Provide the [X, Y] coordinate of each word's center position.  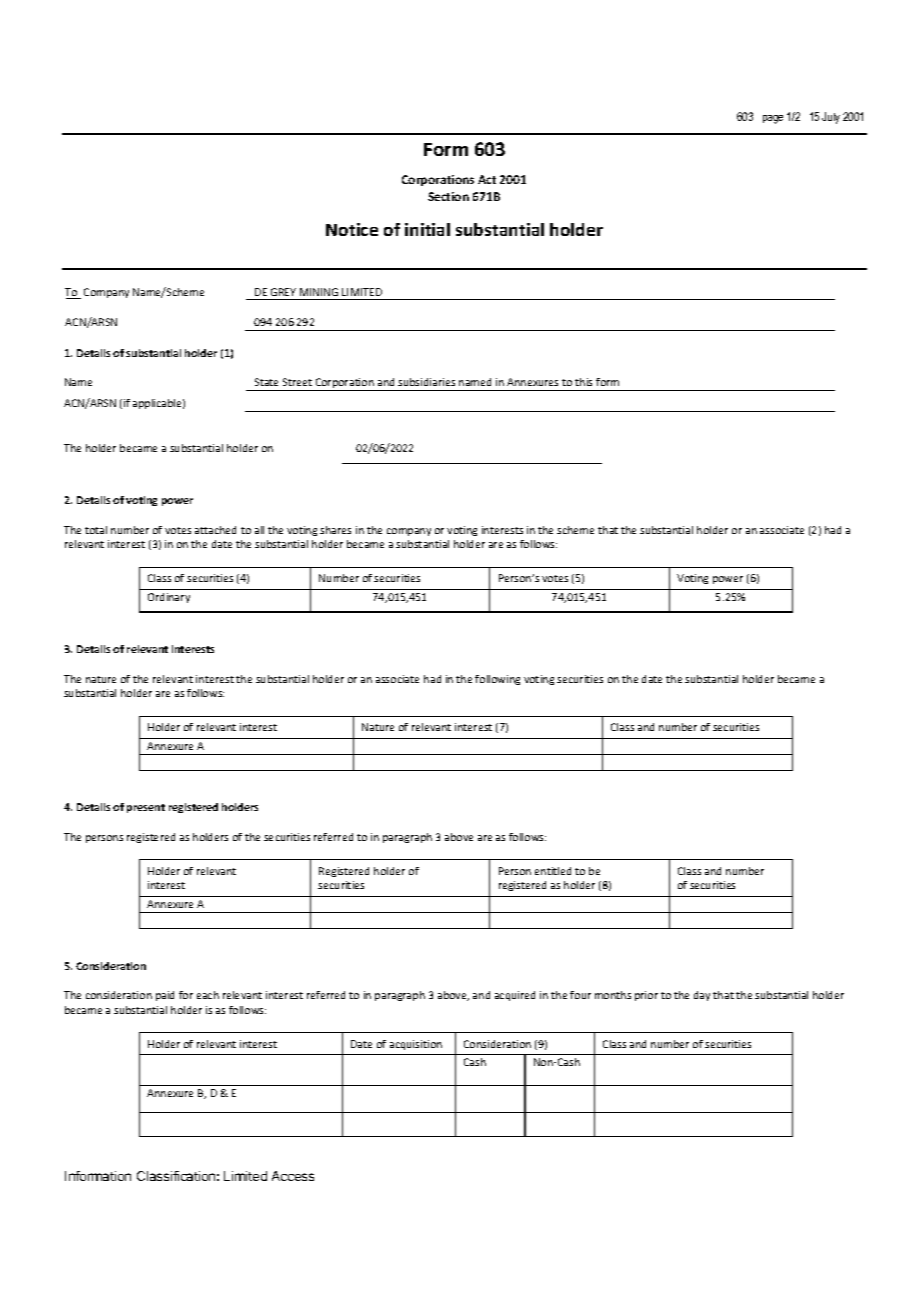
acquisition [416, 1045]
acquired [515, 996]
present [146, 808]
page [773, 119]
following [497, 680]
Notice [352, 229]
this [583, 382]
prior [646, 996]
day [702, 996]
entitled [553, 871]
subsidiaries [426, 382]
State [266, 382]
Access [293, 1176]
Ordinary [169, 598]
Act [487, 179]
